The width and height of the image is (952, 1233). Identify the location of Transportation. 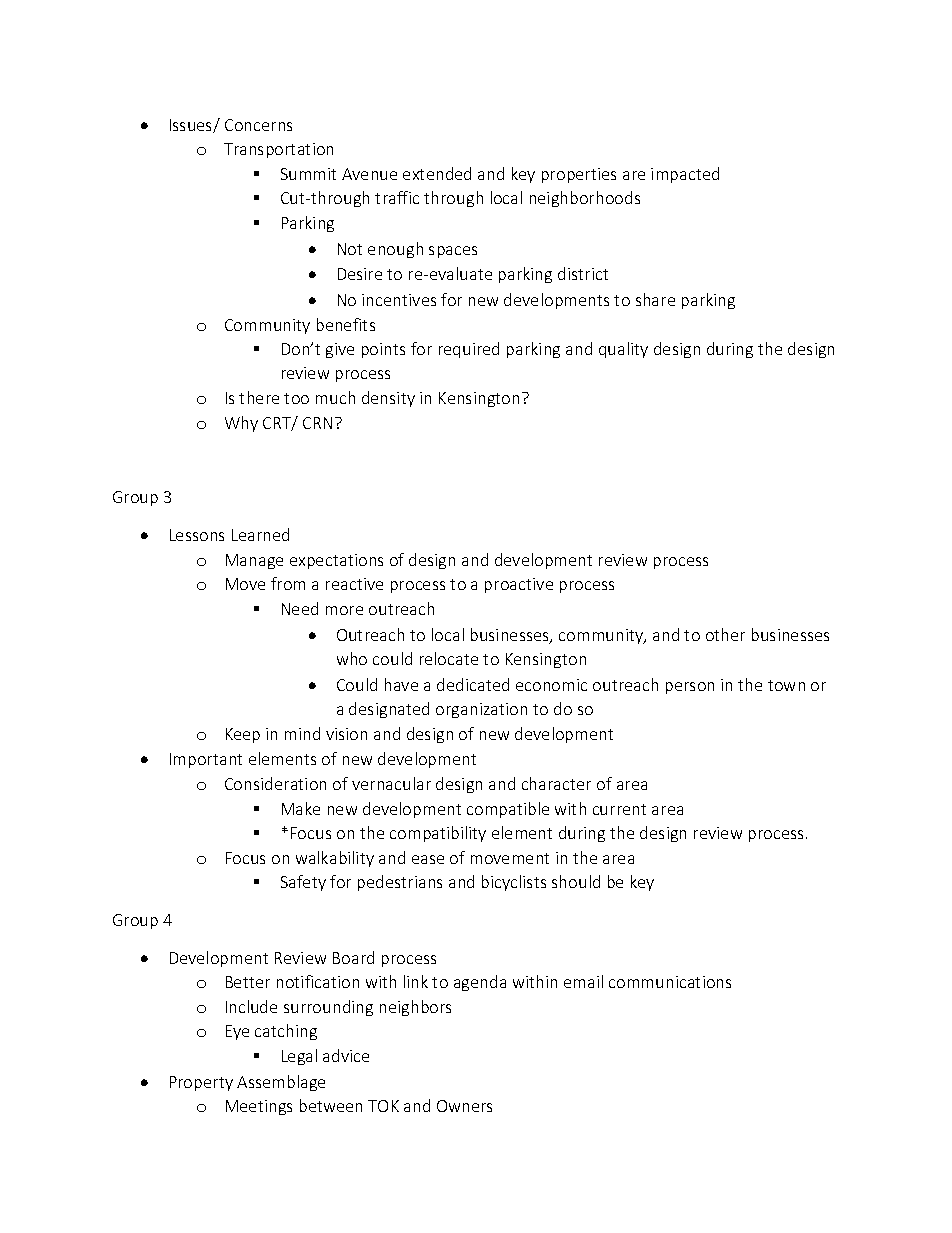
(278, 150).
